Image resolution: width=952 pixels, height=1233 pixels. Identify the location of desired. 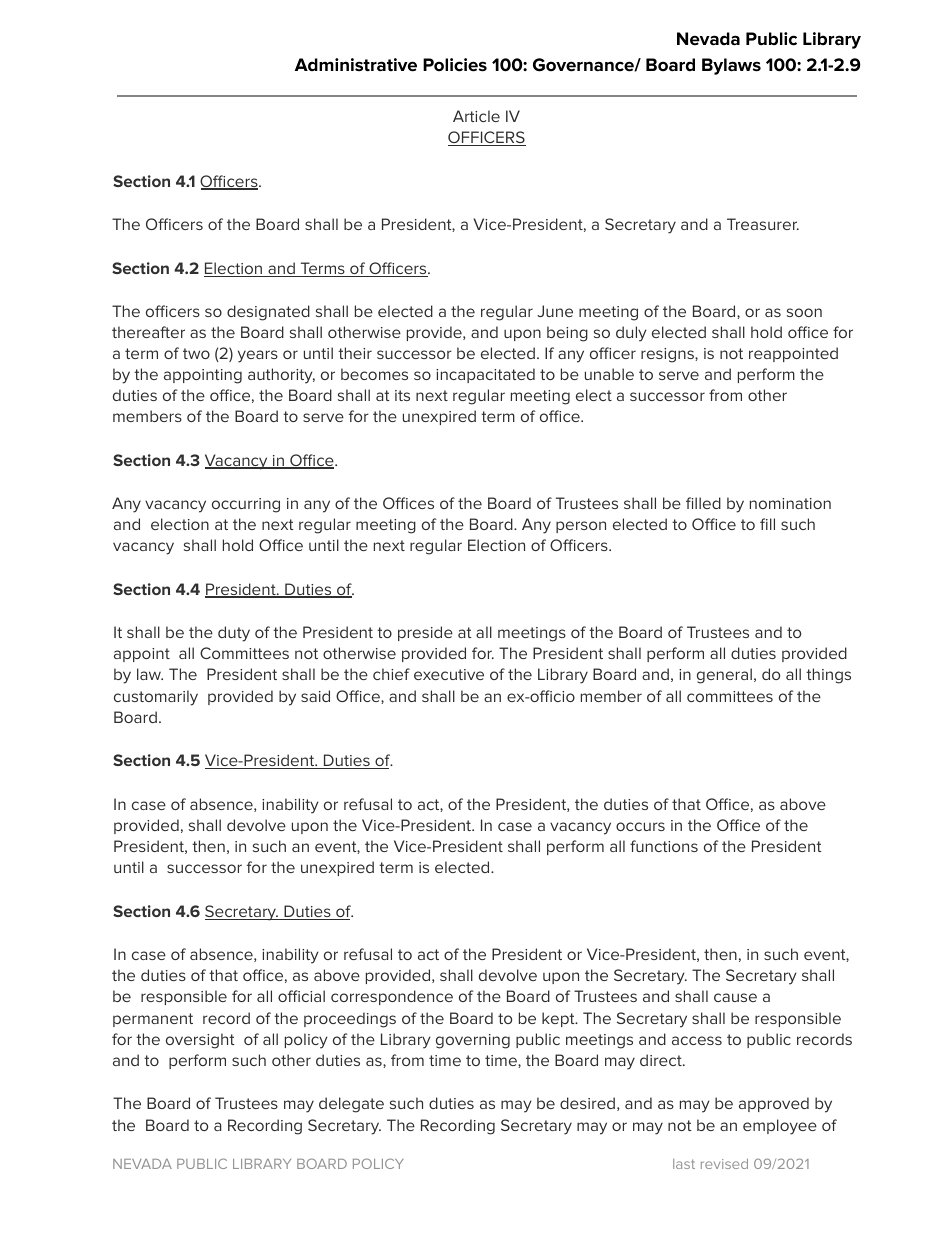
(587, 1103).
